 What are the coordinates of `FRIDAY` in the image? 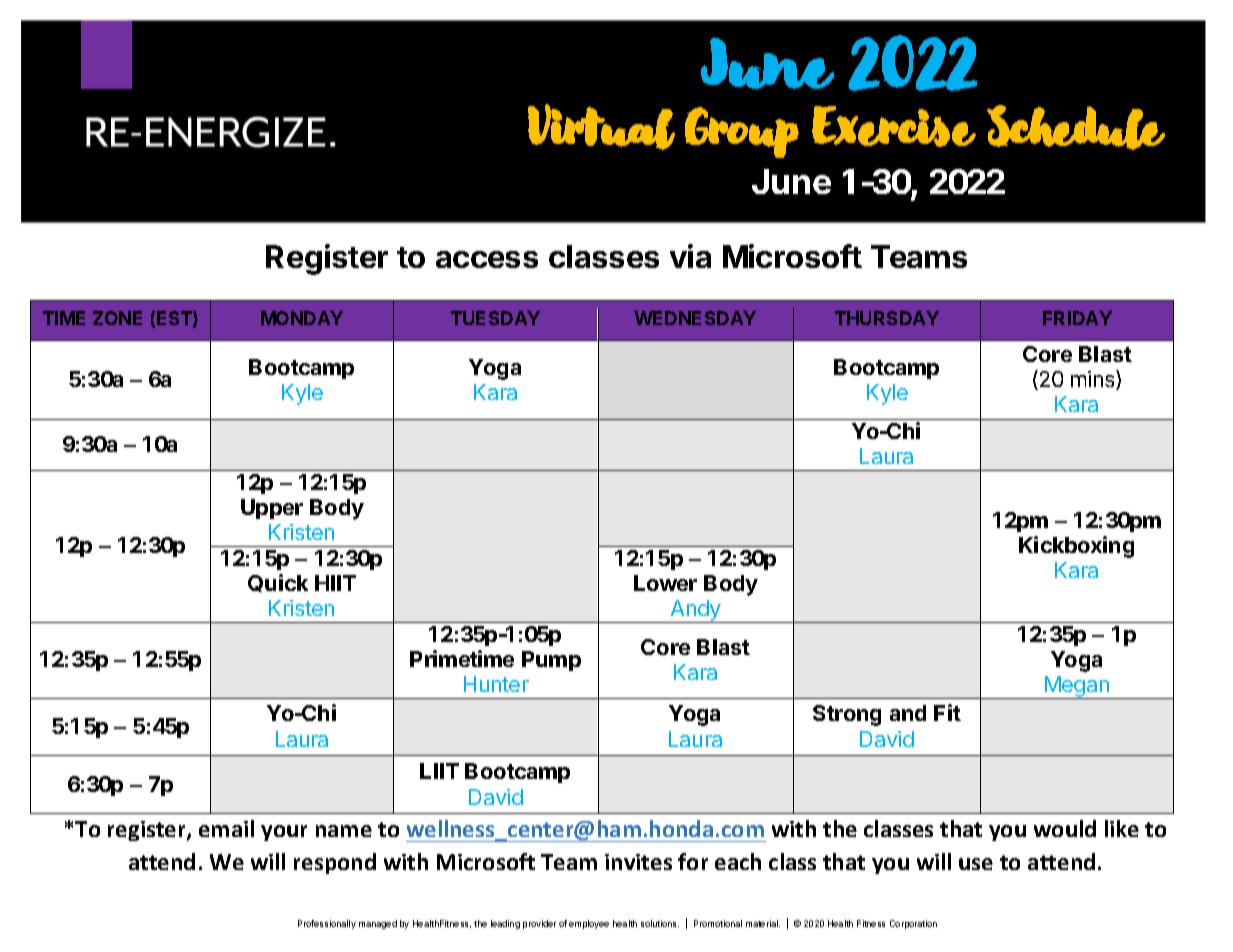 It's located at (1077, 318).
